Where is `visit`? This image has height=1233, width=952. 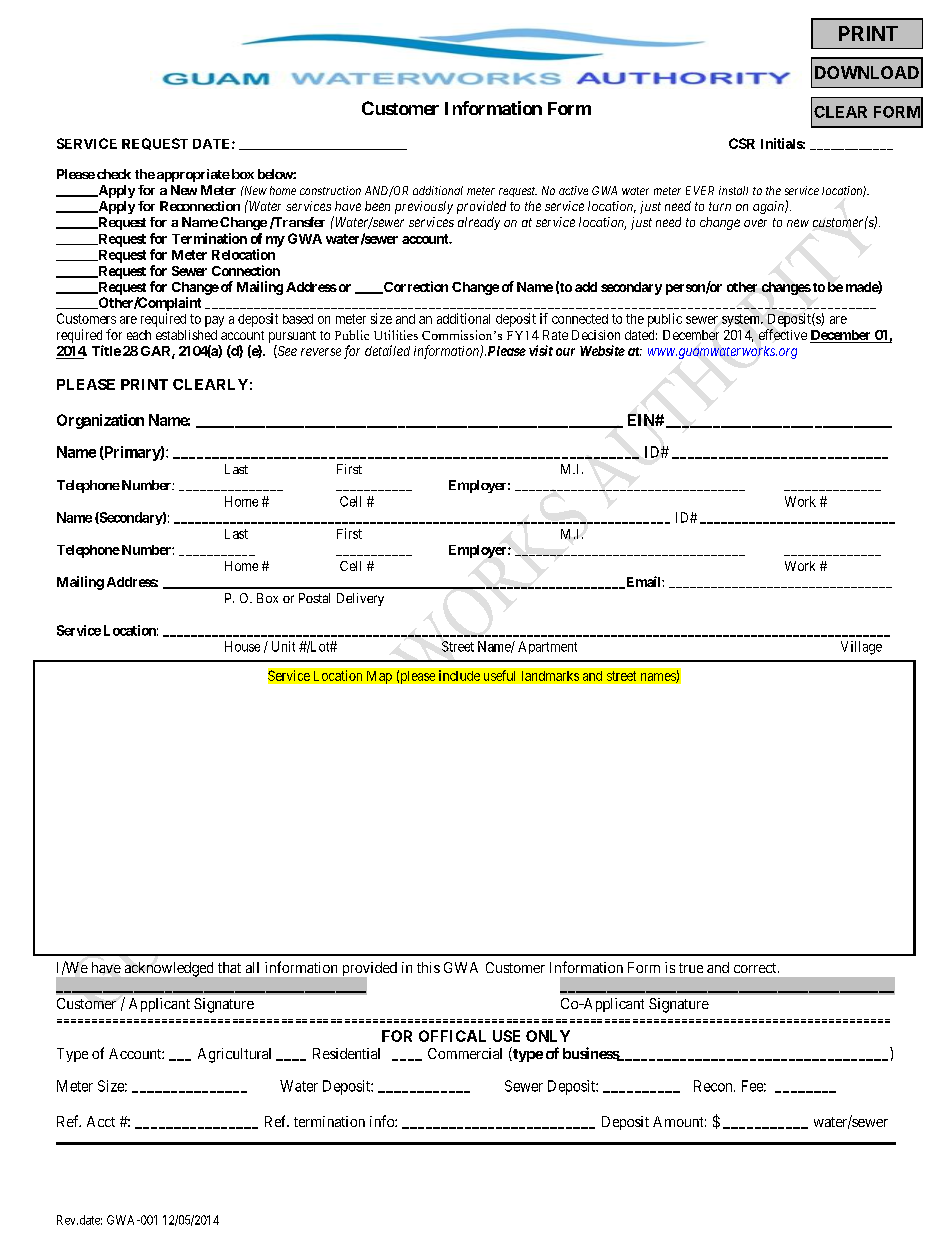 visit is located at coordinates (541, 350).
